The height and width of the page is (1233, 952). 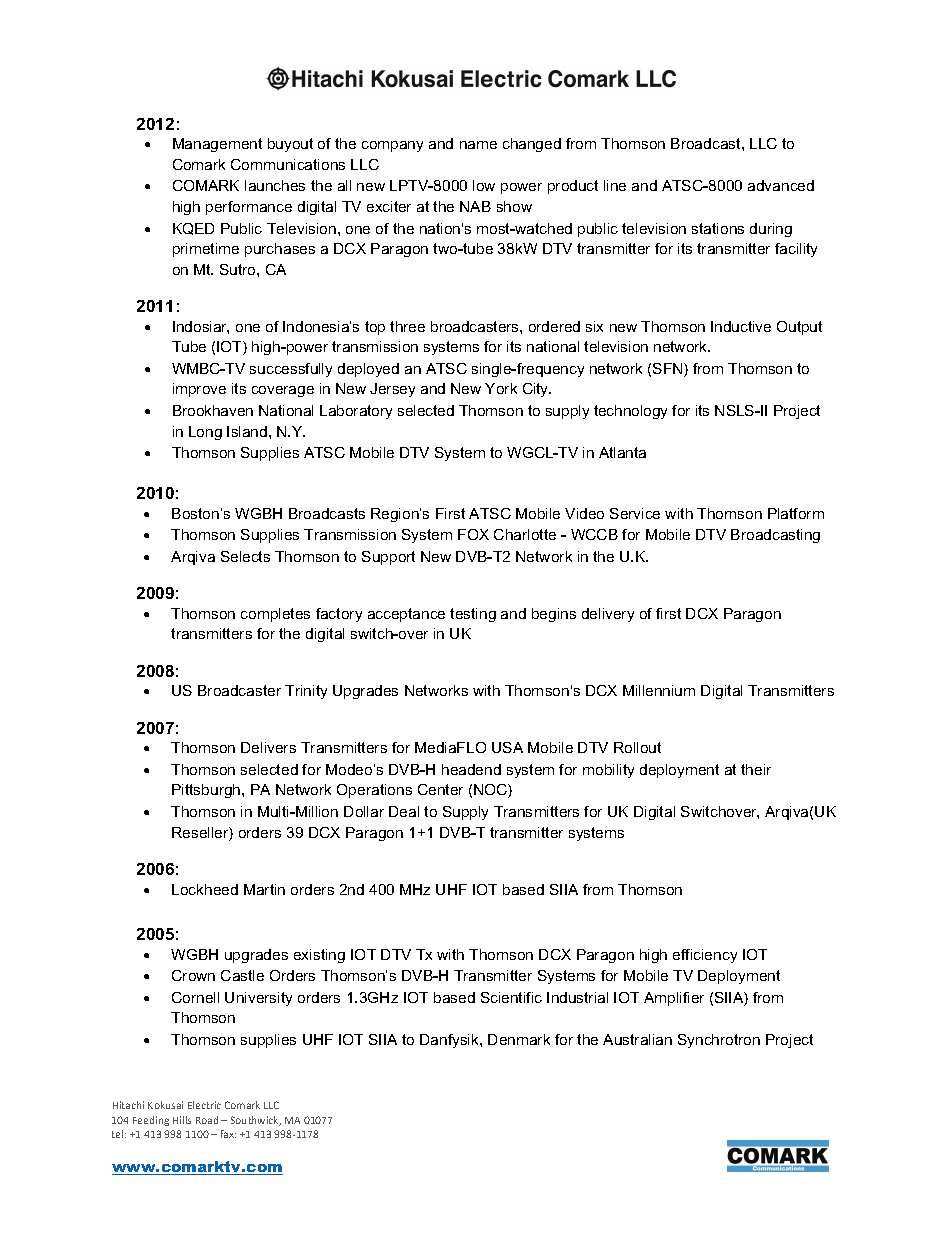 What do you see at coordinates (659, 690) in the page?
I see `Millennium` at bounding box center [659, 690].
